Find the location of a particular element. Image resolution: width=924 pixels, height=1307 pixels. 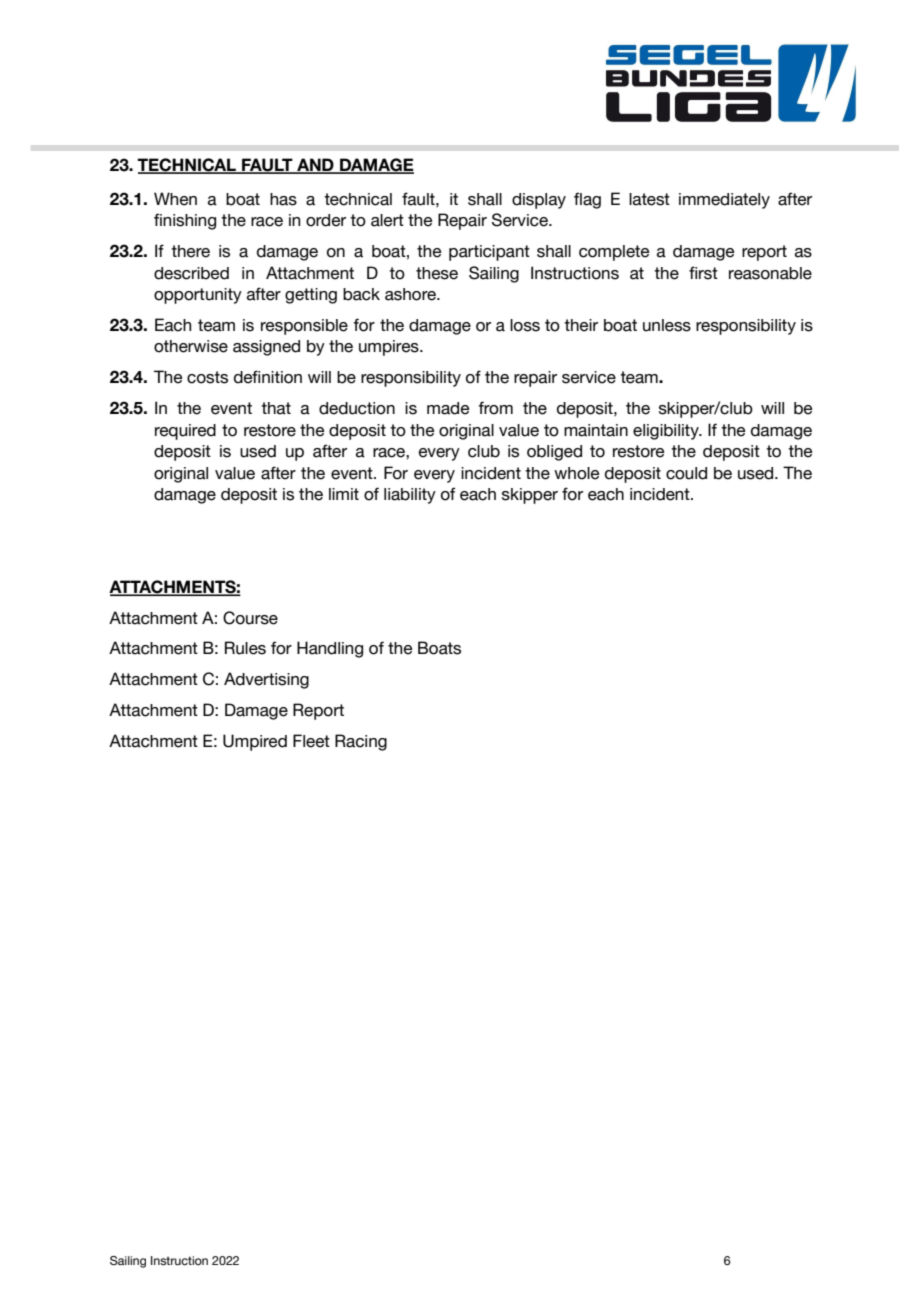

assigned is located at coordinates (266, 348).
